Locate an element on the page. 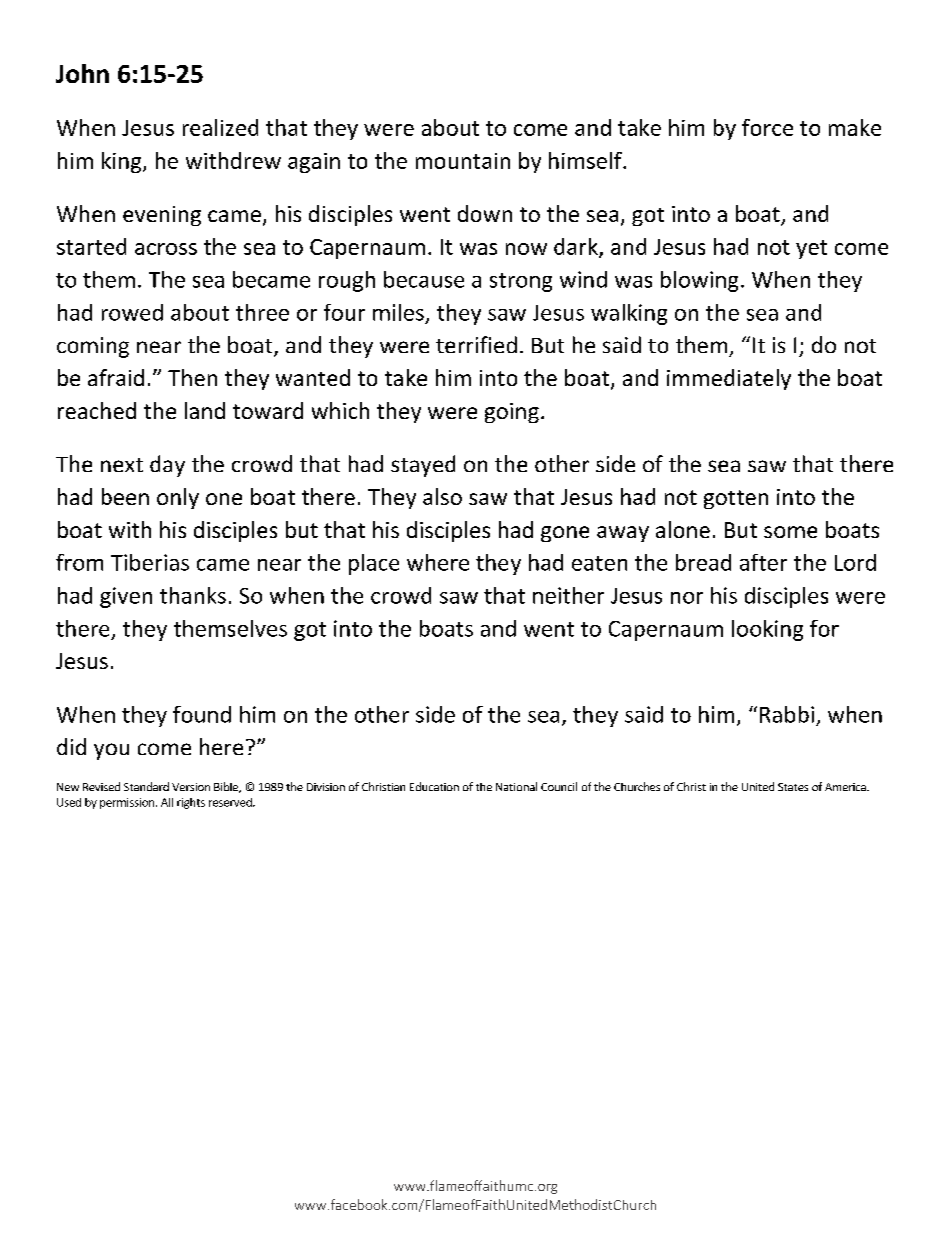 The height and width of the image is (1233, 952). Standard is located at coordinates (146, 786).
